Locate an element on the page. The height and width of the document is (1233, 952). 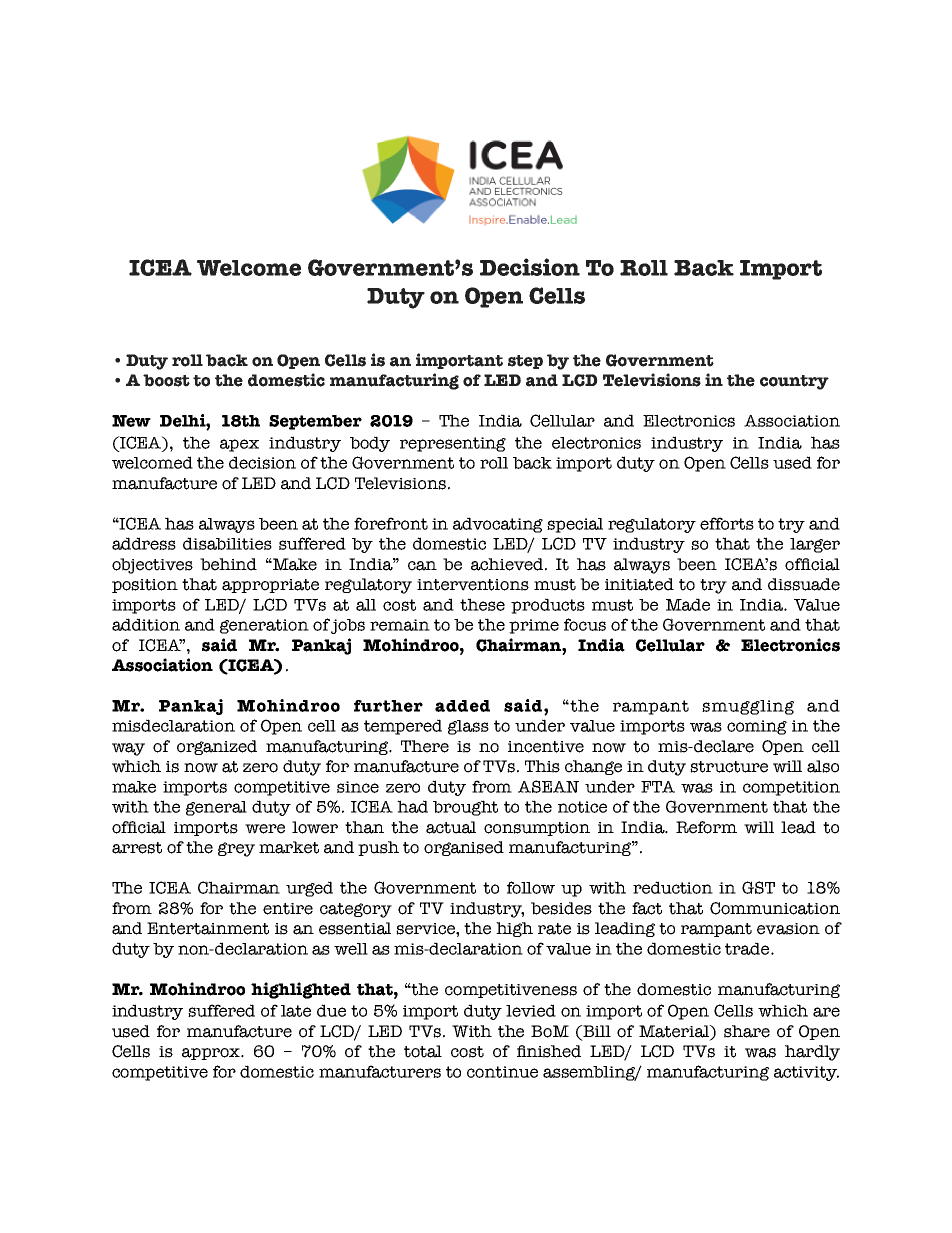
continue is located at coordinates (502, 1072).
